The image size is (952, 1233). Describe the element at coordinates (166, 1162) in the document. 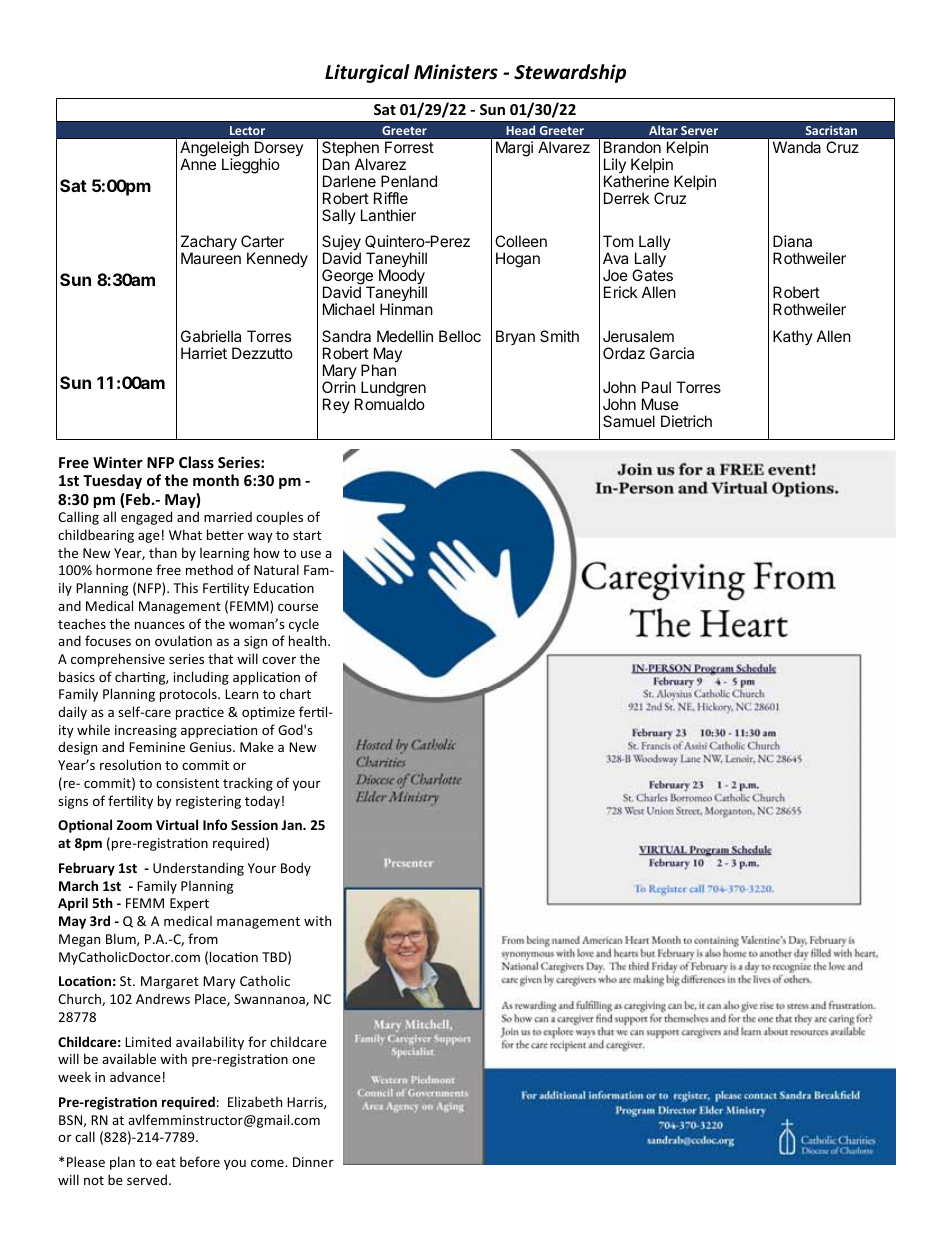

I see `eat` at that location.
